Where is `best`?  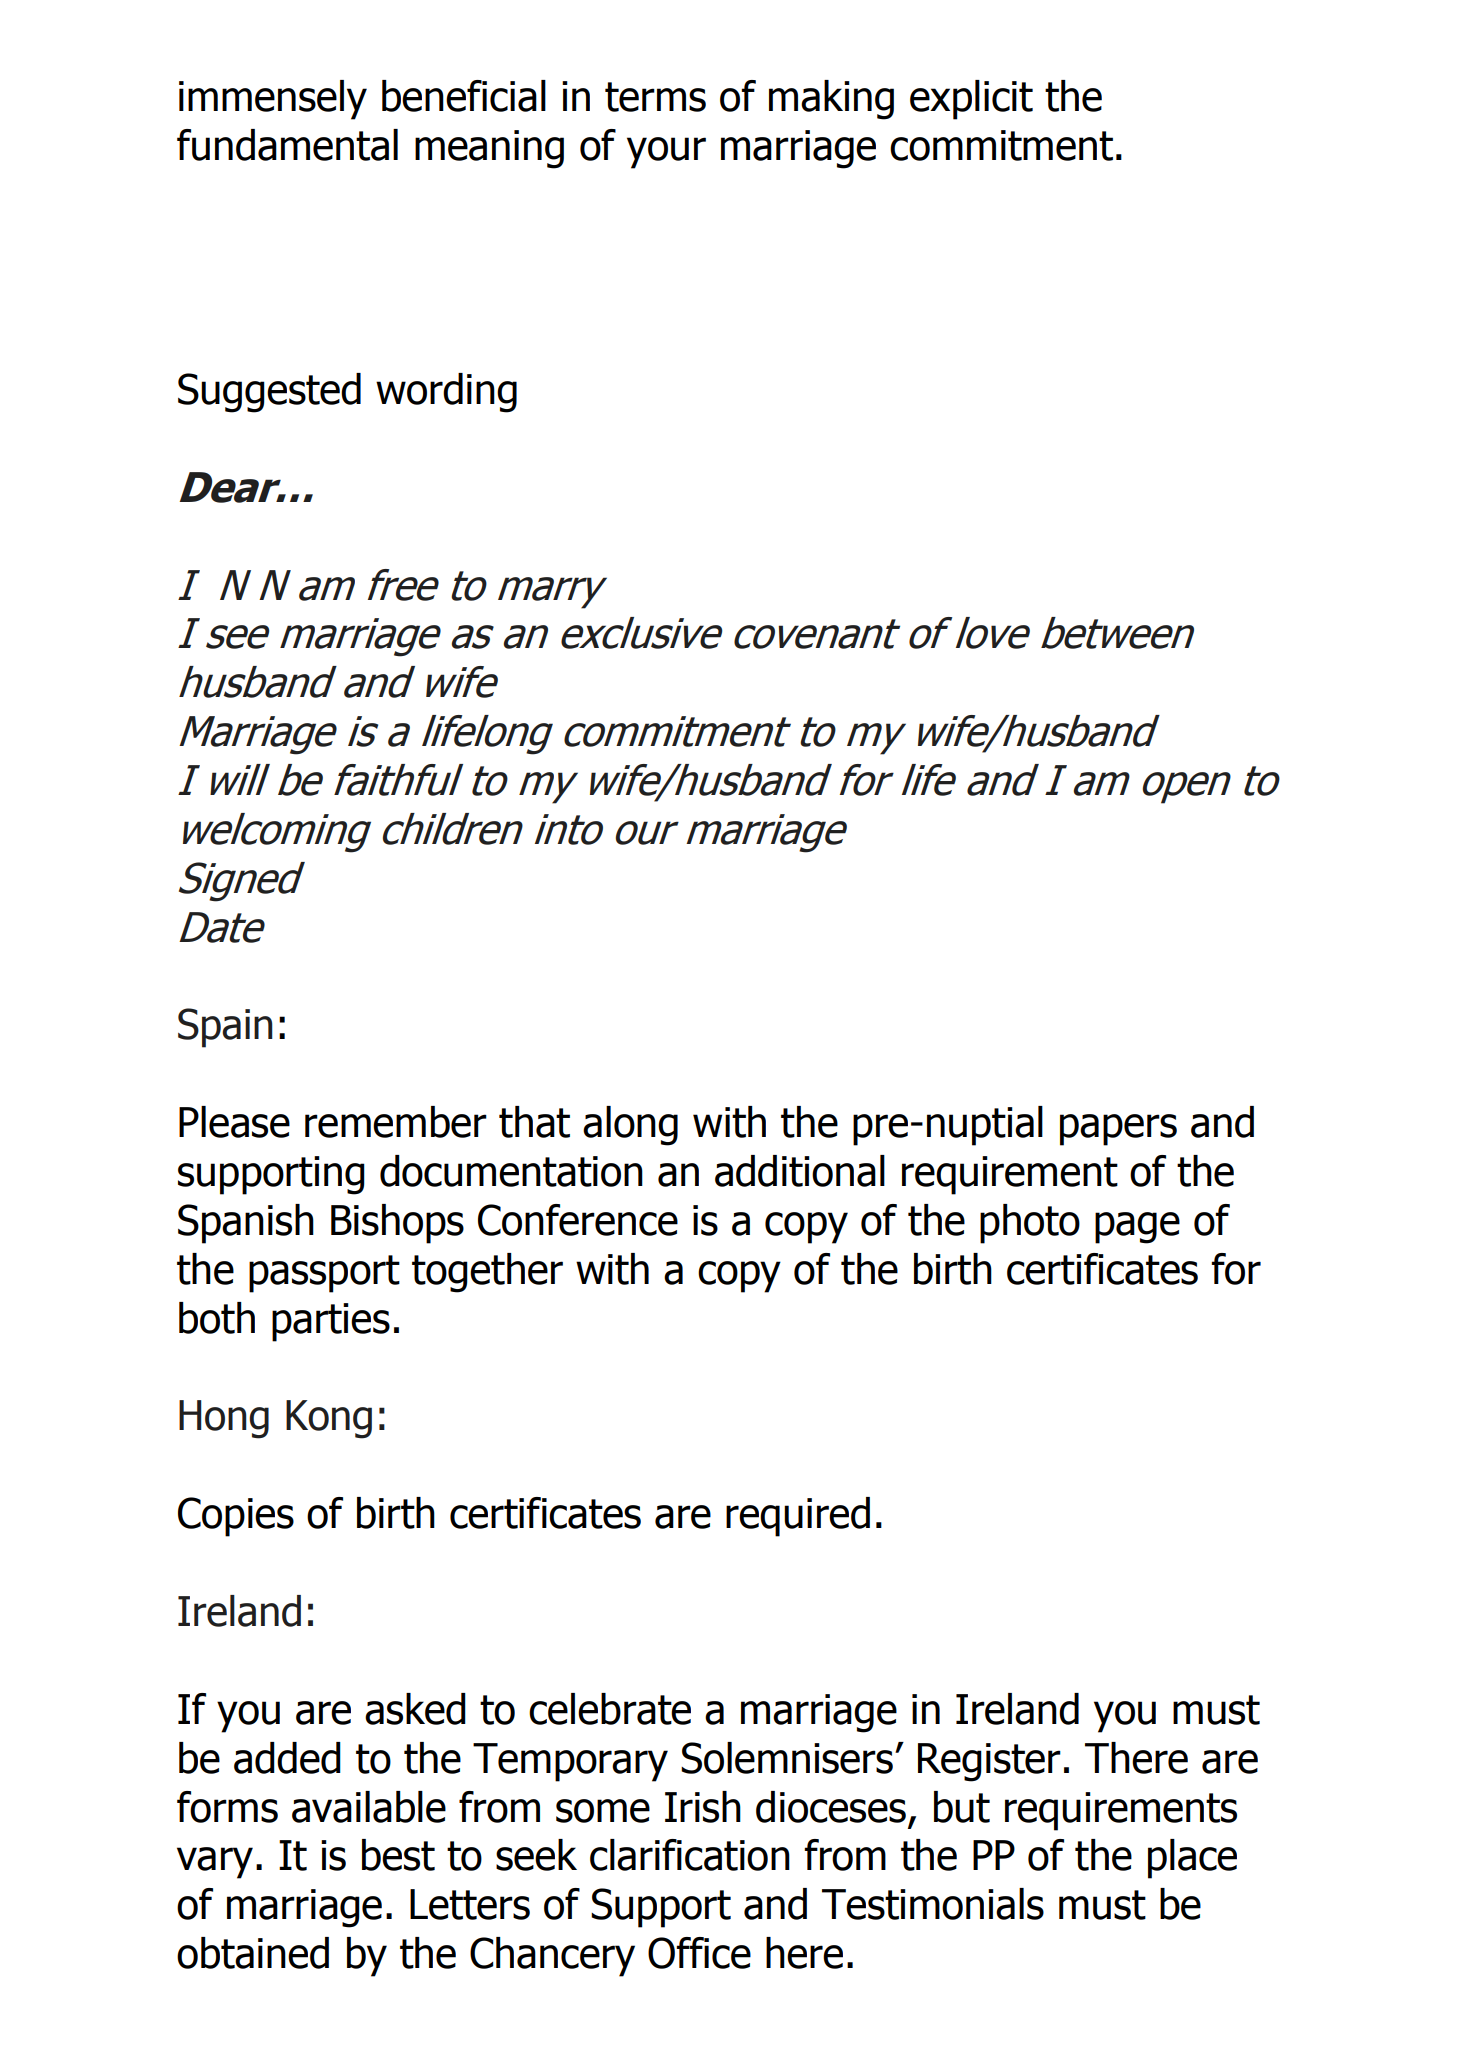 best is located at coordinates (398, 1855).
